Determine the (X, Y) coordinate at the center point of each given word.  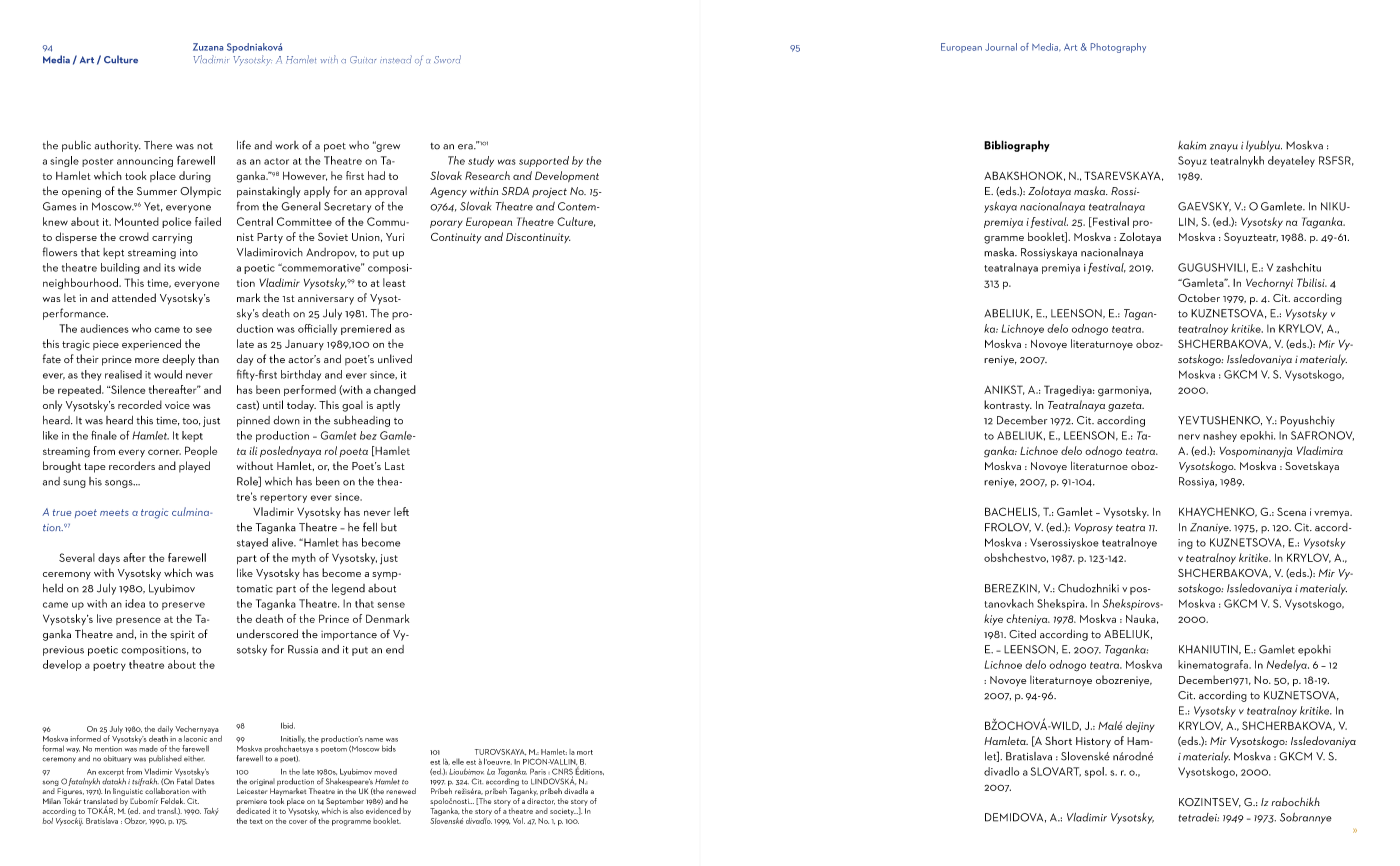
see (204, 330)
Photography (1118, 48)
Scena (1291, 511)
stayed (252, 543)
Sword (447, 59)
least (394, 282)
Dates (205, 781)
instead (396, 59)
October (1199, 297)
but (389, 527)
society (563, 812)
